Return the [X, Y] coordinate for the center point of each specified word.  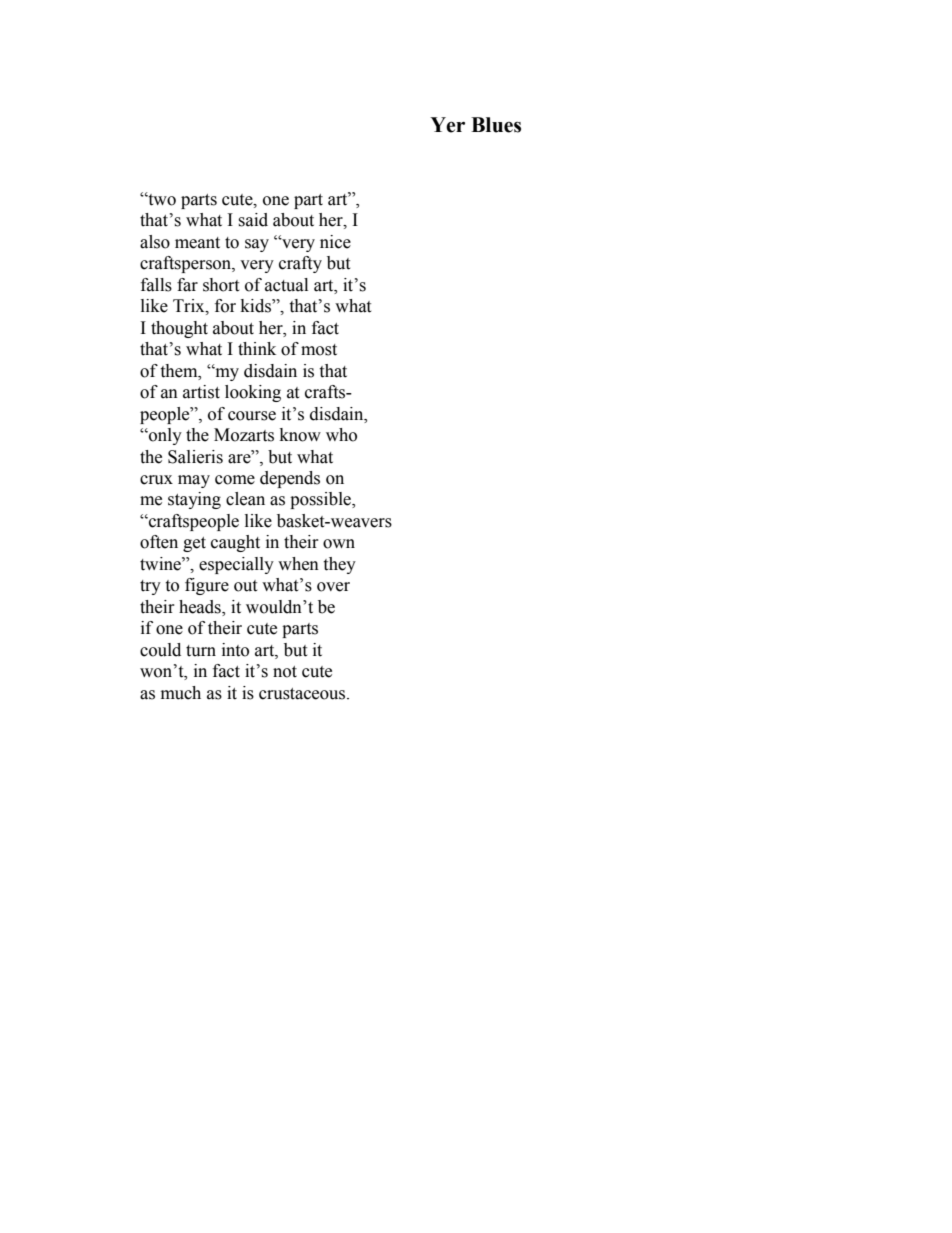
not [285, 672]
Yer [447, 125]
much [181, 693]
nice [335, 242]
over [333, 587]
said [253, 220]
